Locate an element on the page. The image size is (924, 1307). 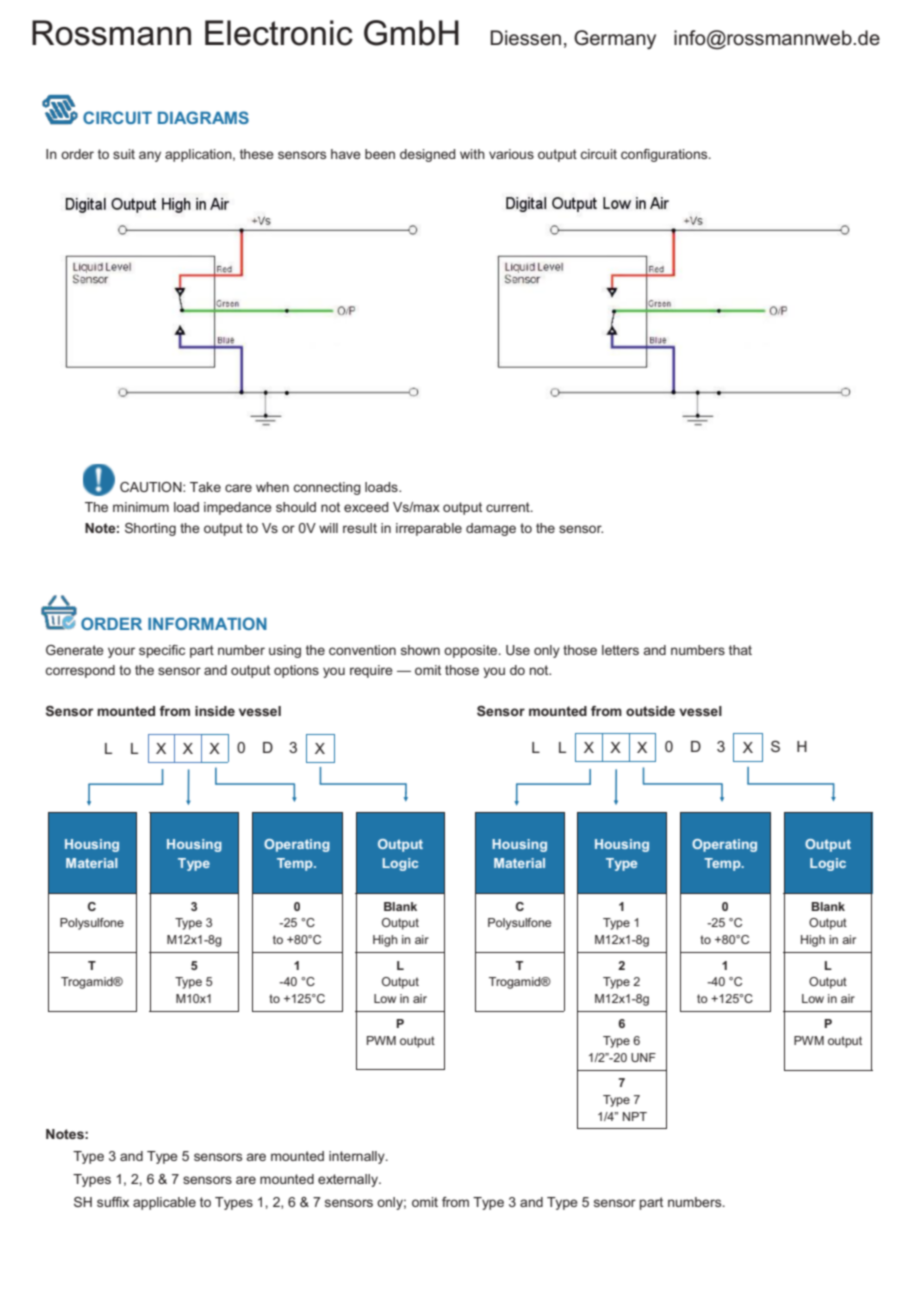
applicable is located at coordinates (164, 1203).
